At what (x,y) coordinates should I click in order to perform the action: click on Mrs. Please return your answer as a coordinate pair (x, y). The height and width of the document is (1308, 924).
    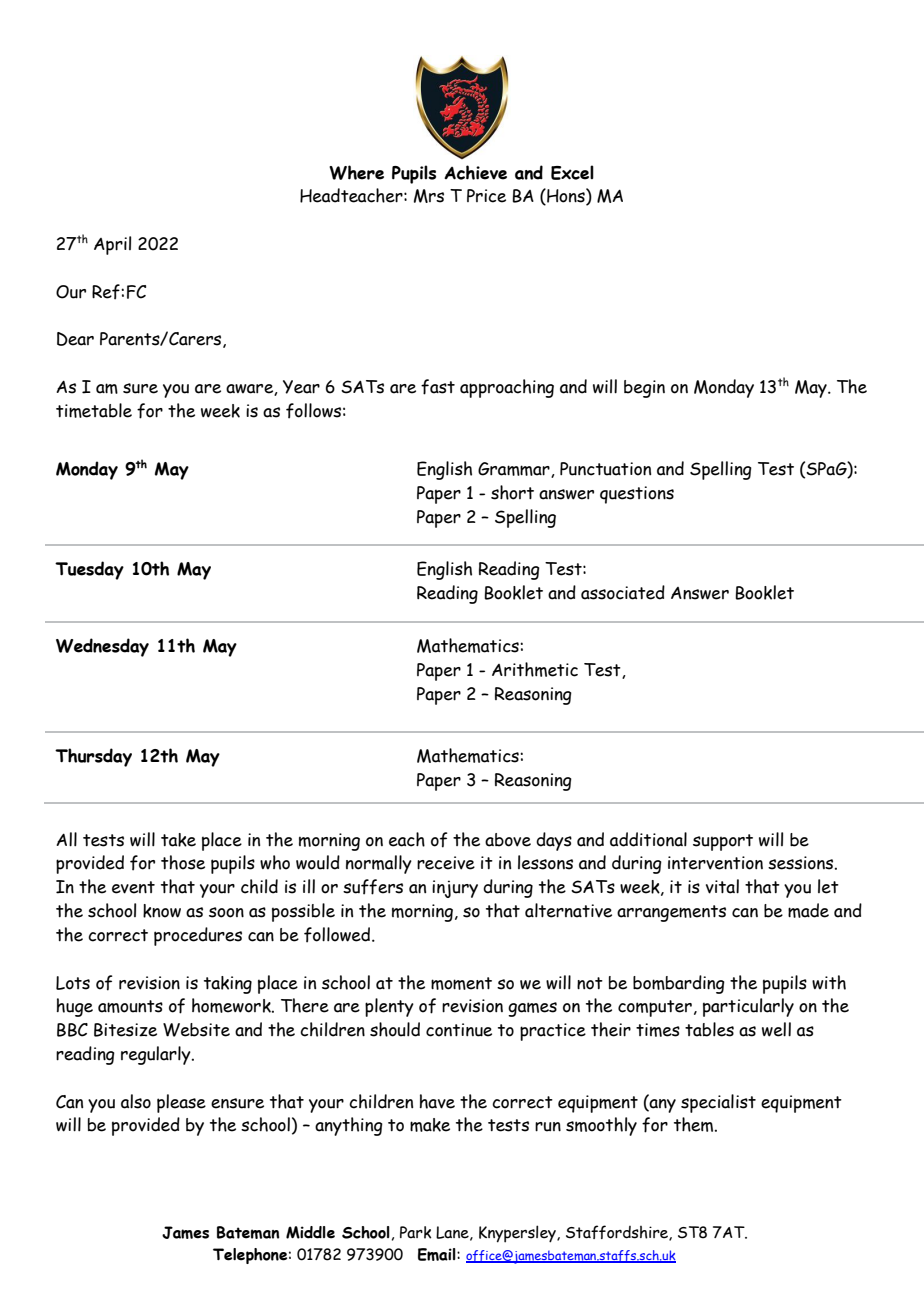
    Looking at the image, I should click on (429, 196).
